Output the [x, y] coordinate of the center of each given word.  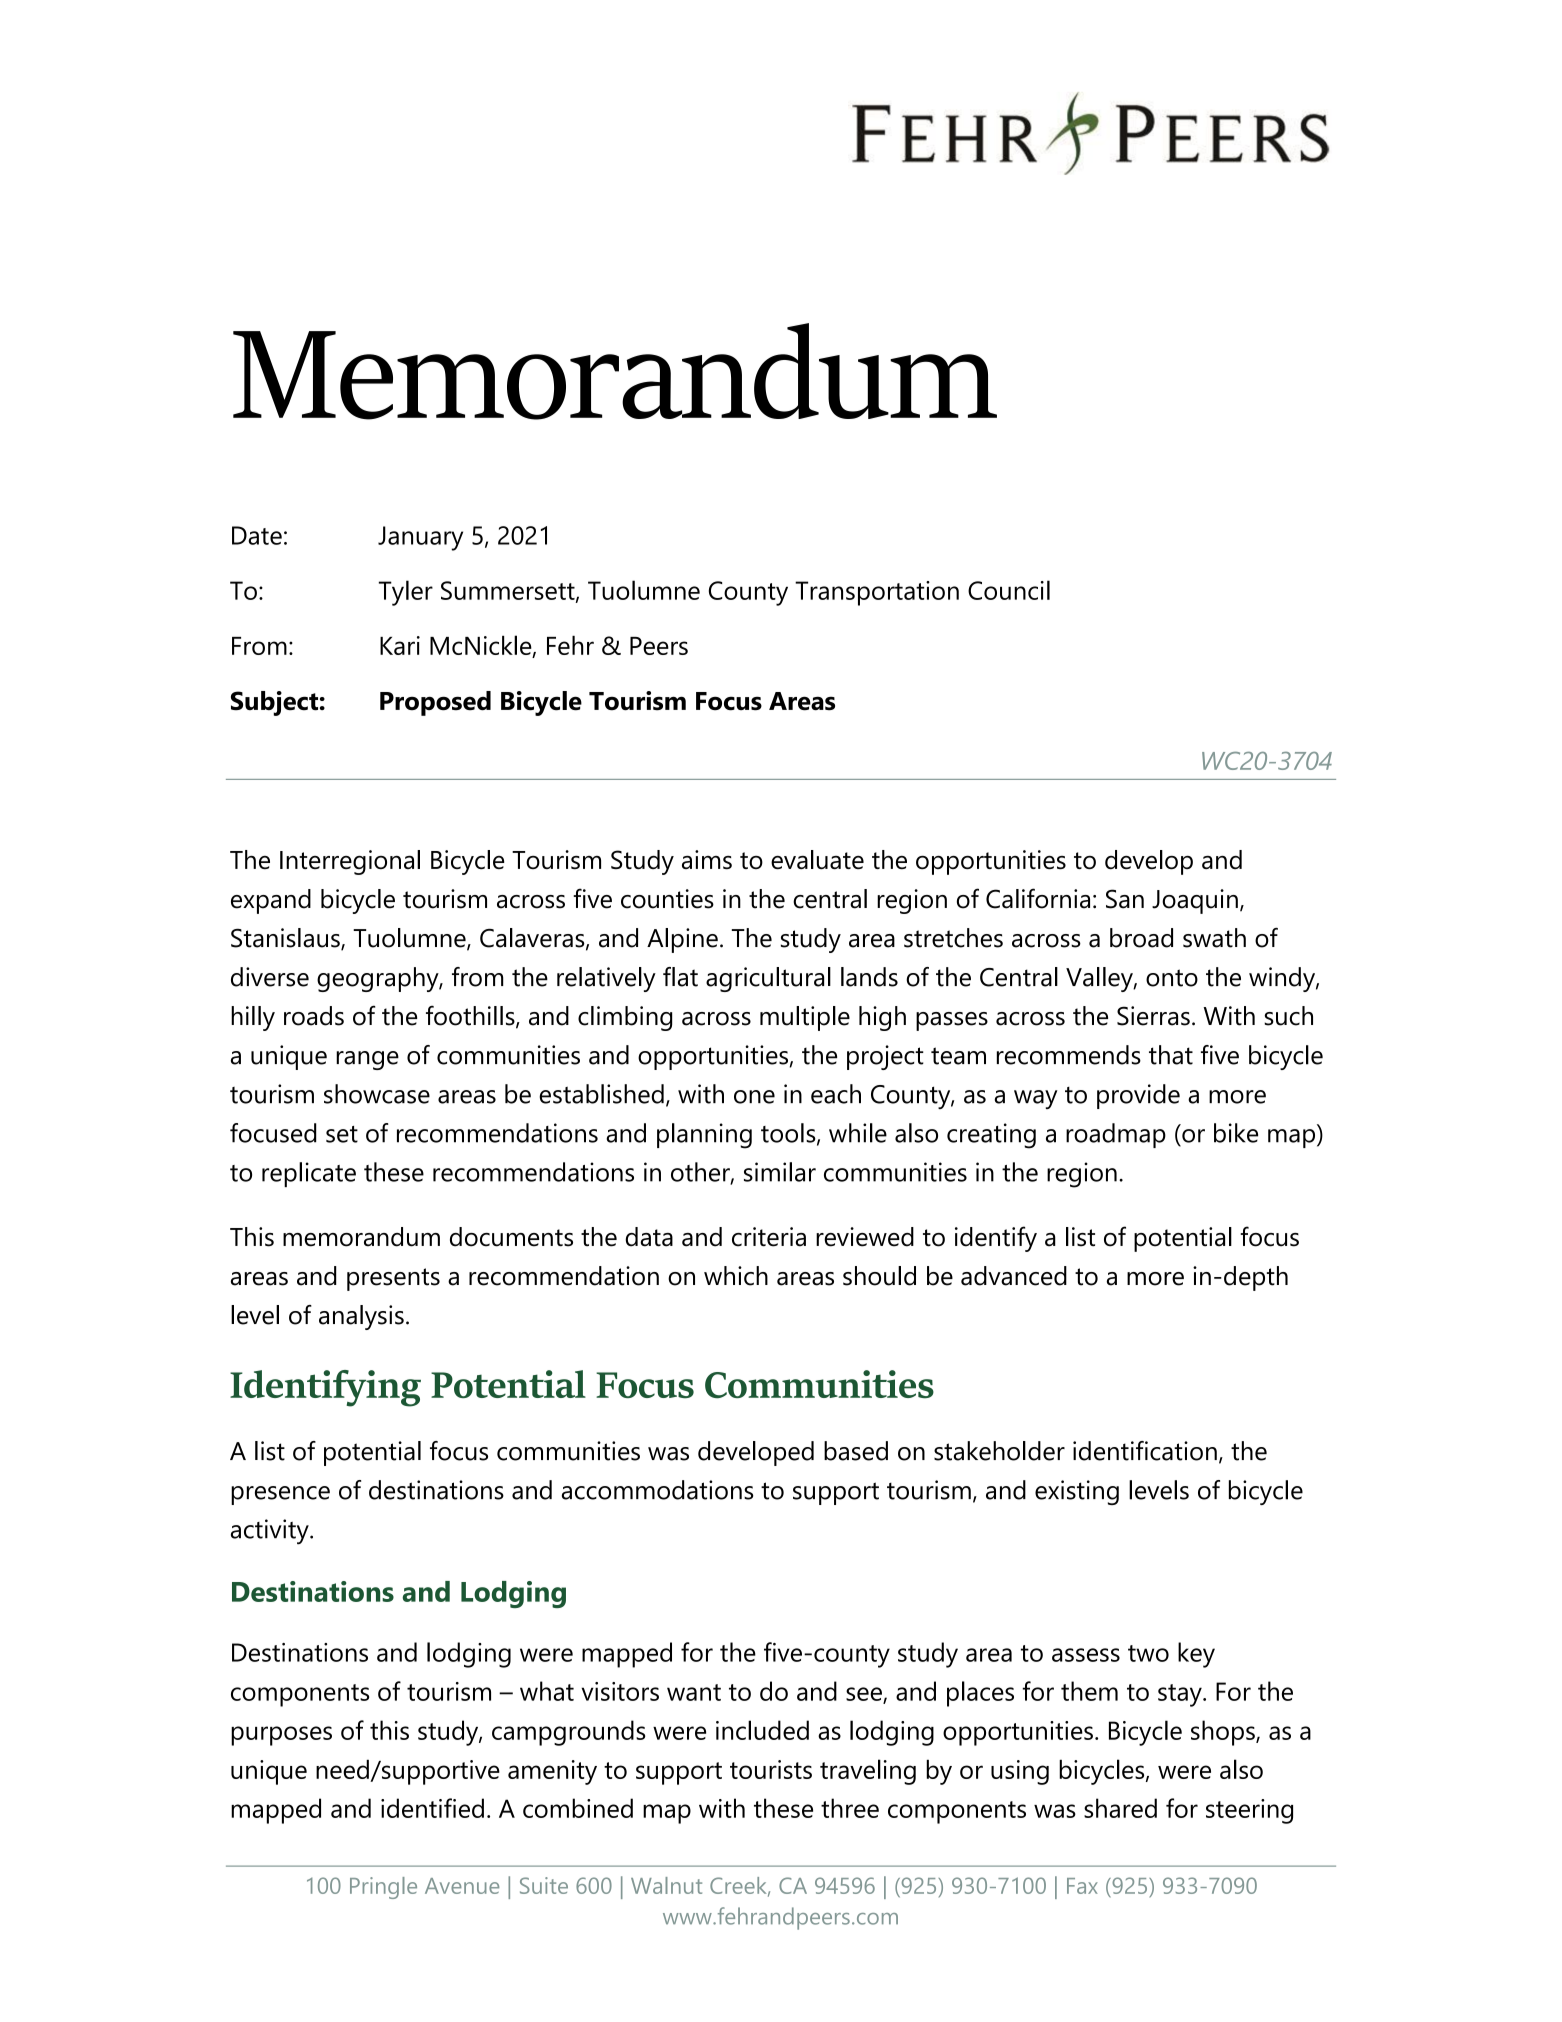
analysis [361, 1317]
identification [1145, 1451]
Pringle [383, 1888]
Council [1009, 590]
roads [314, 1016]
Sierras [1153, 1016]
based [856, 1451]
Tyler [406, 593]
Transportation [877, 593]
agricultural [768, 979]
